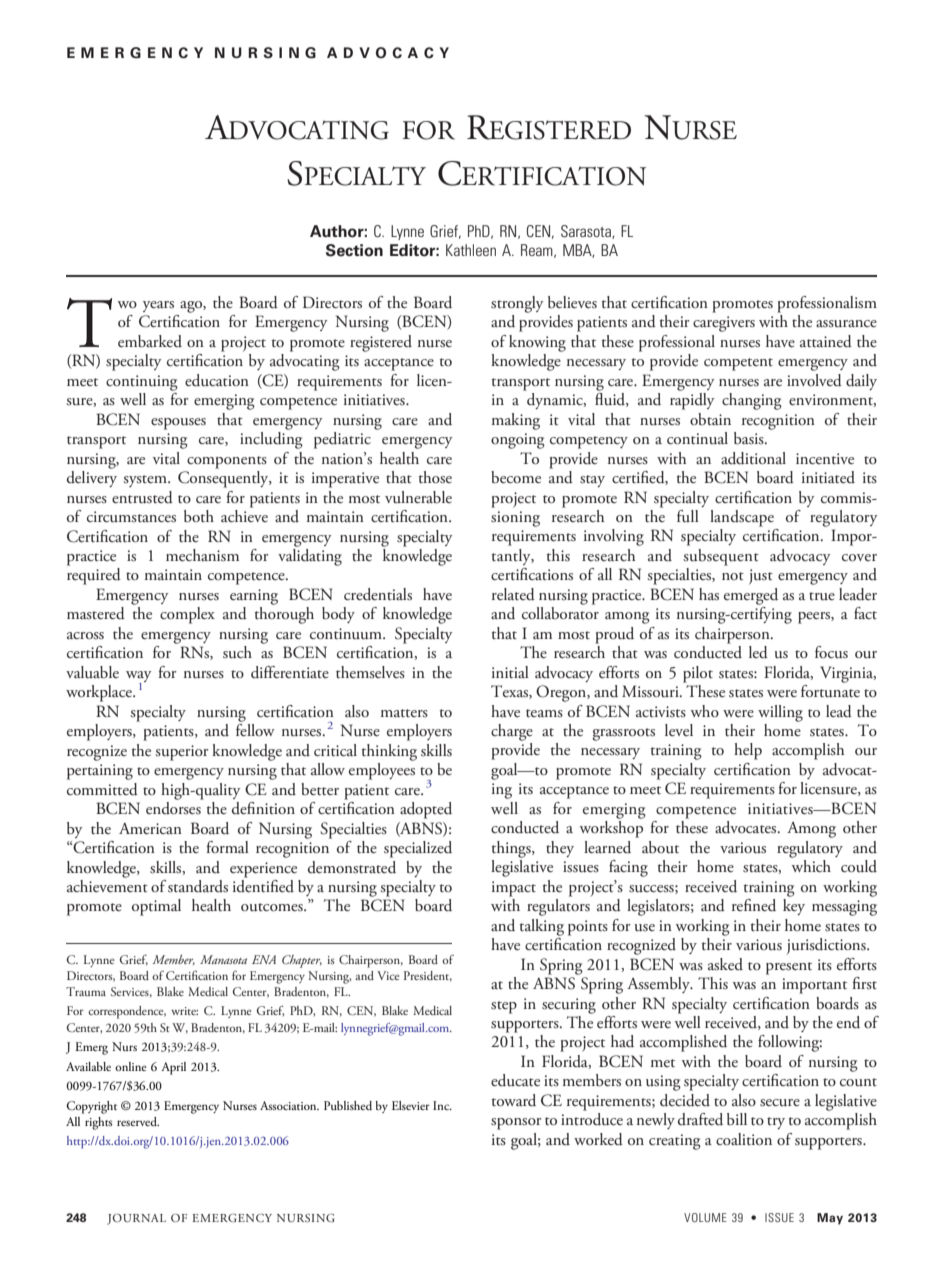 The width and height of the document is (952, 1275). What do you see at coordinates (202, 555) in the document?
I see `mechanism` at bounding box center [202, 555].
